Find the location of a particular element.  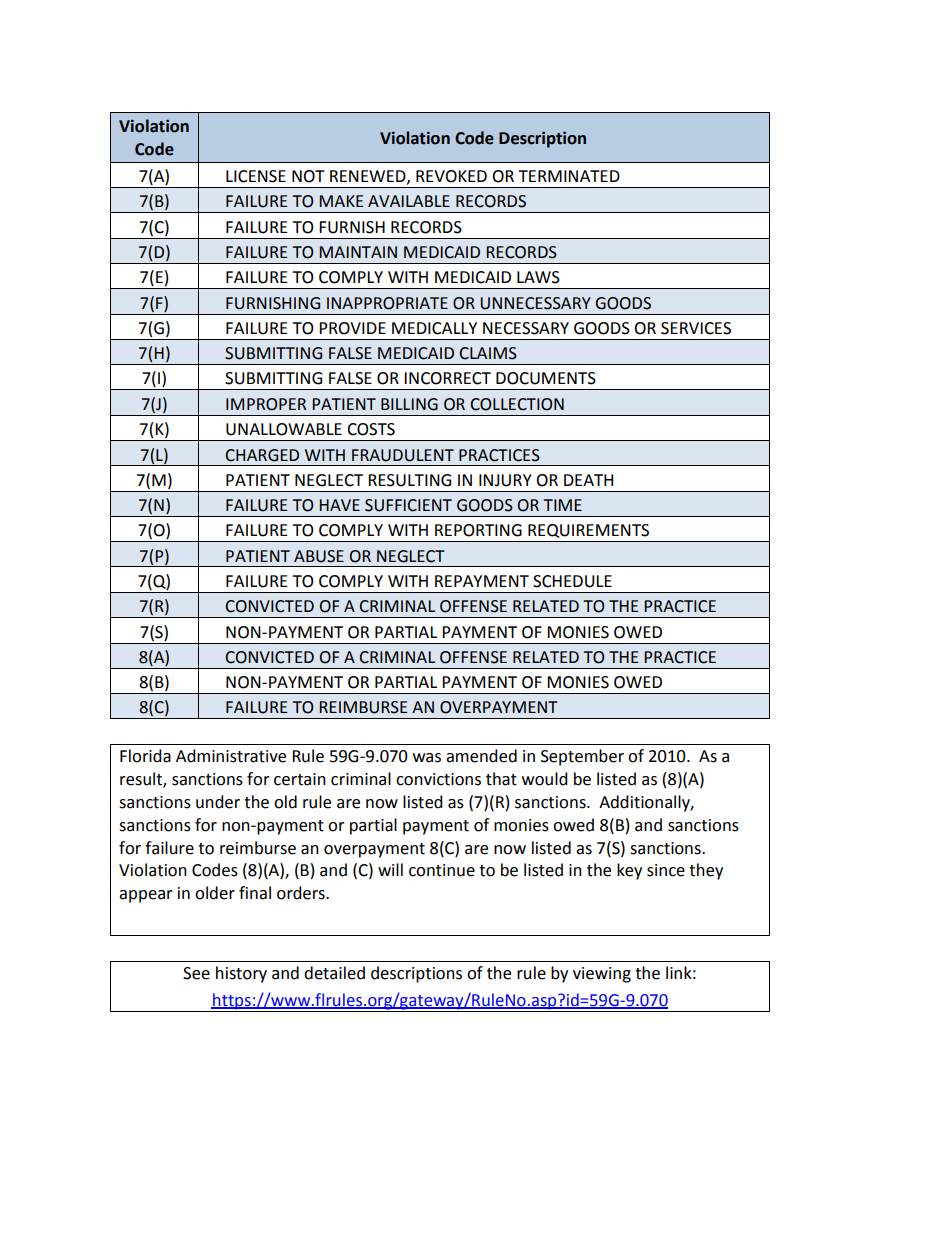

See is located at coordinates (196, 973).
